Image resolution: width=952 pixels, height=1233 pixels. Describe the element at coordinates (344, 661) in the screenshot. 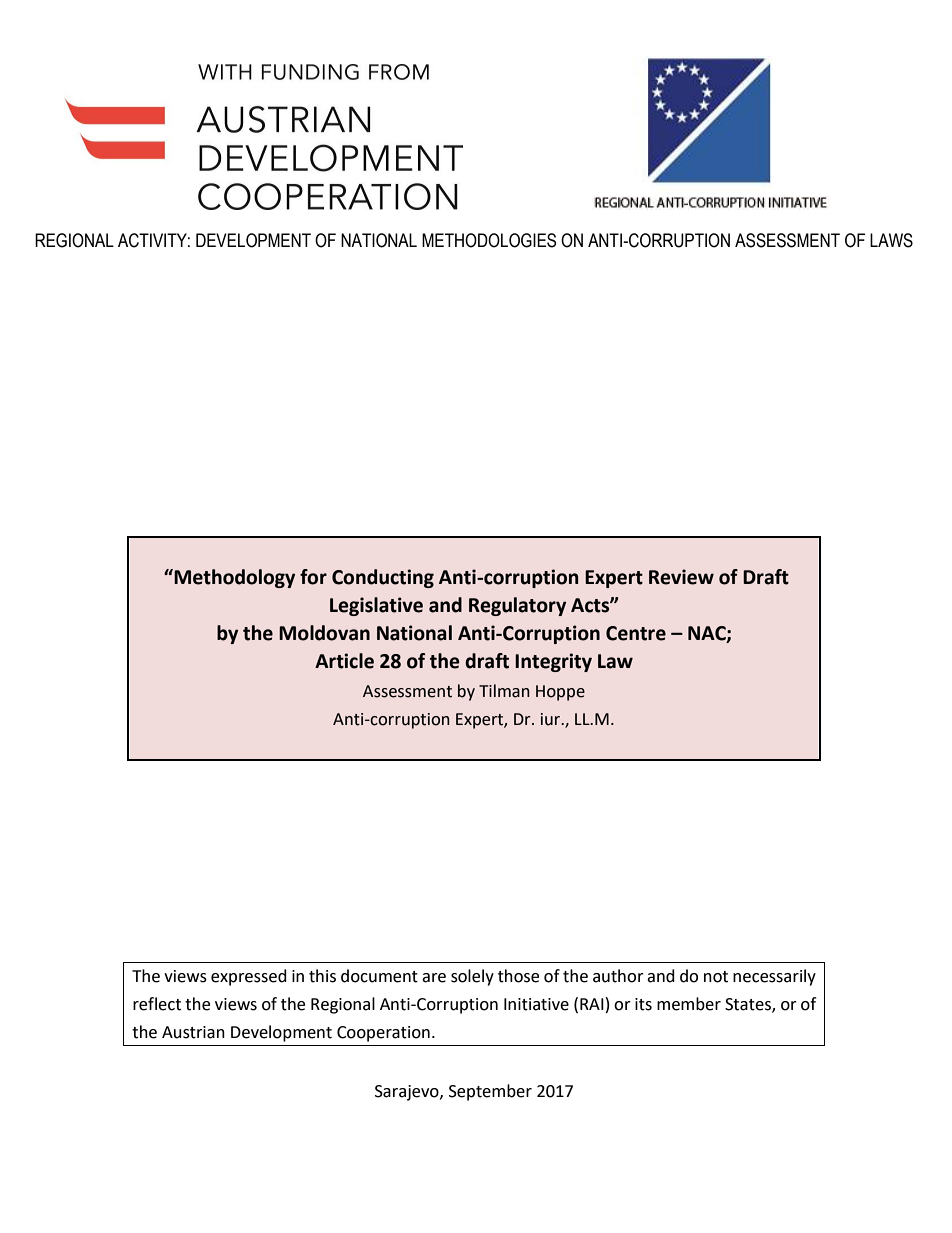

I see `Article` at that location.
